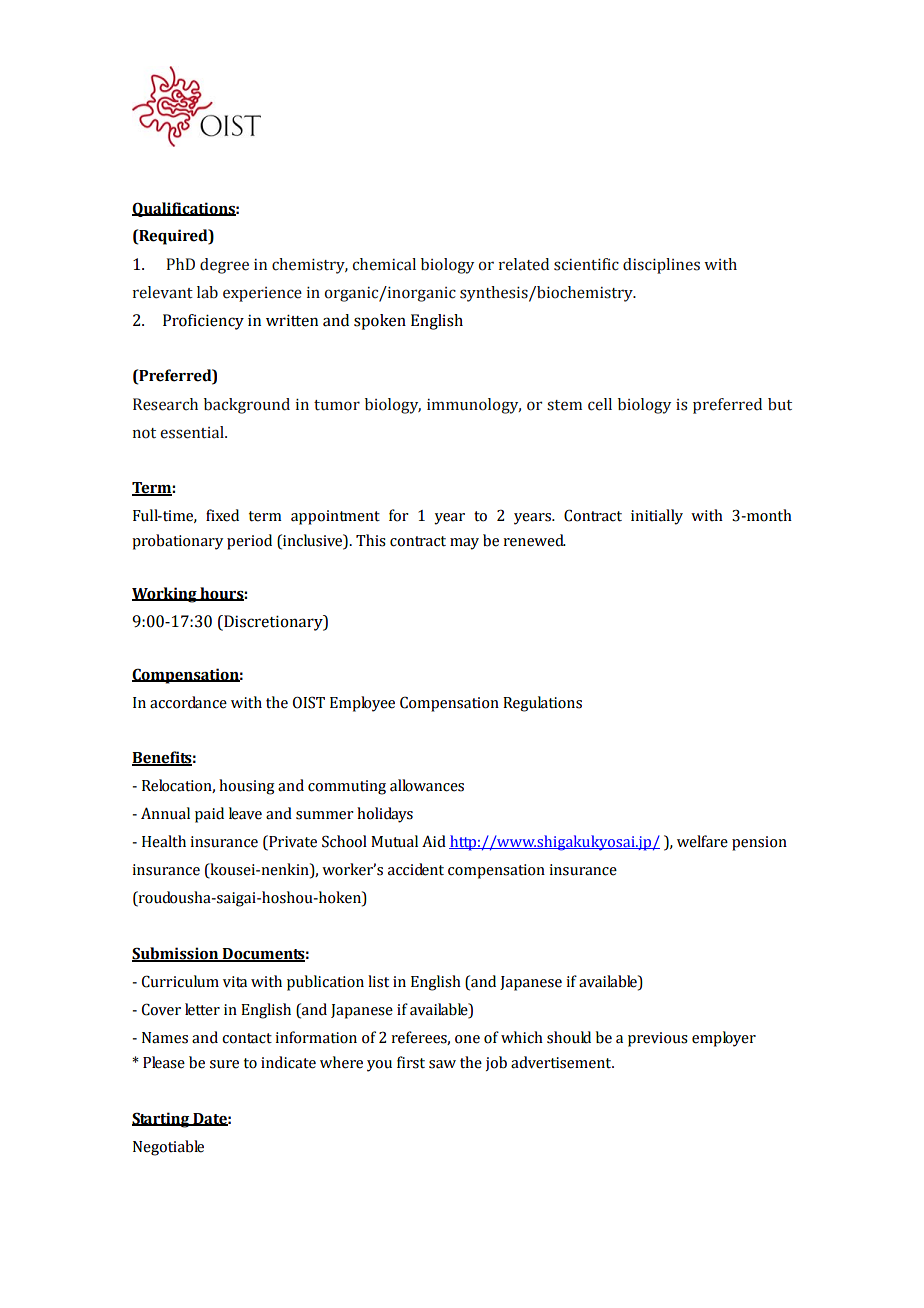 The width and height of the screenshot is (924, 1308). Describe the element at coordinates (524, 264) in the screenshot. I see `related` at that location.
